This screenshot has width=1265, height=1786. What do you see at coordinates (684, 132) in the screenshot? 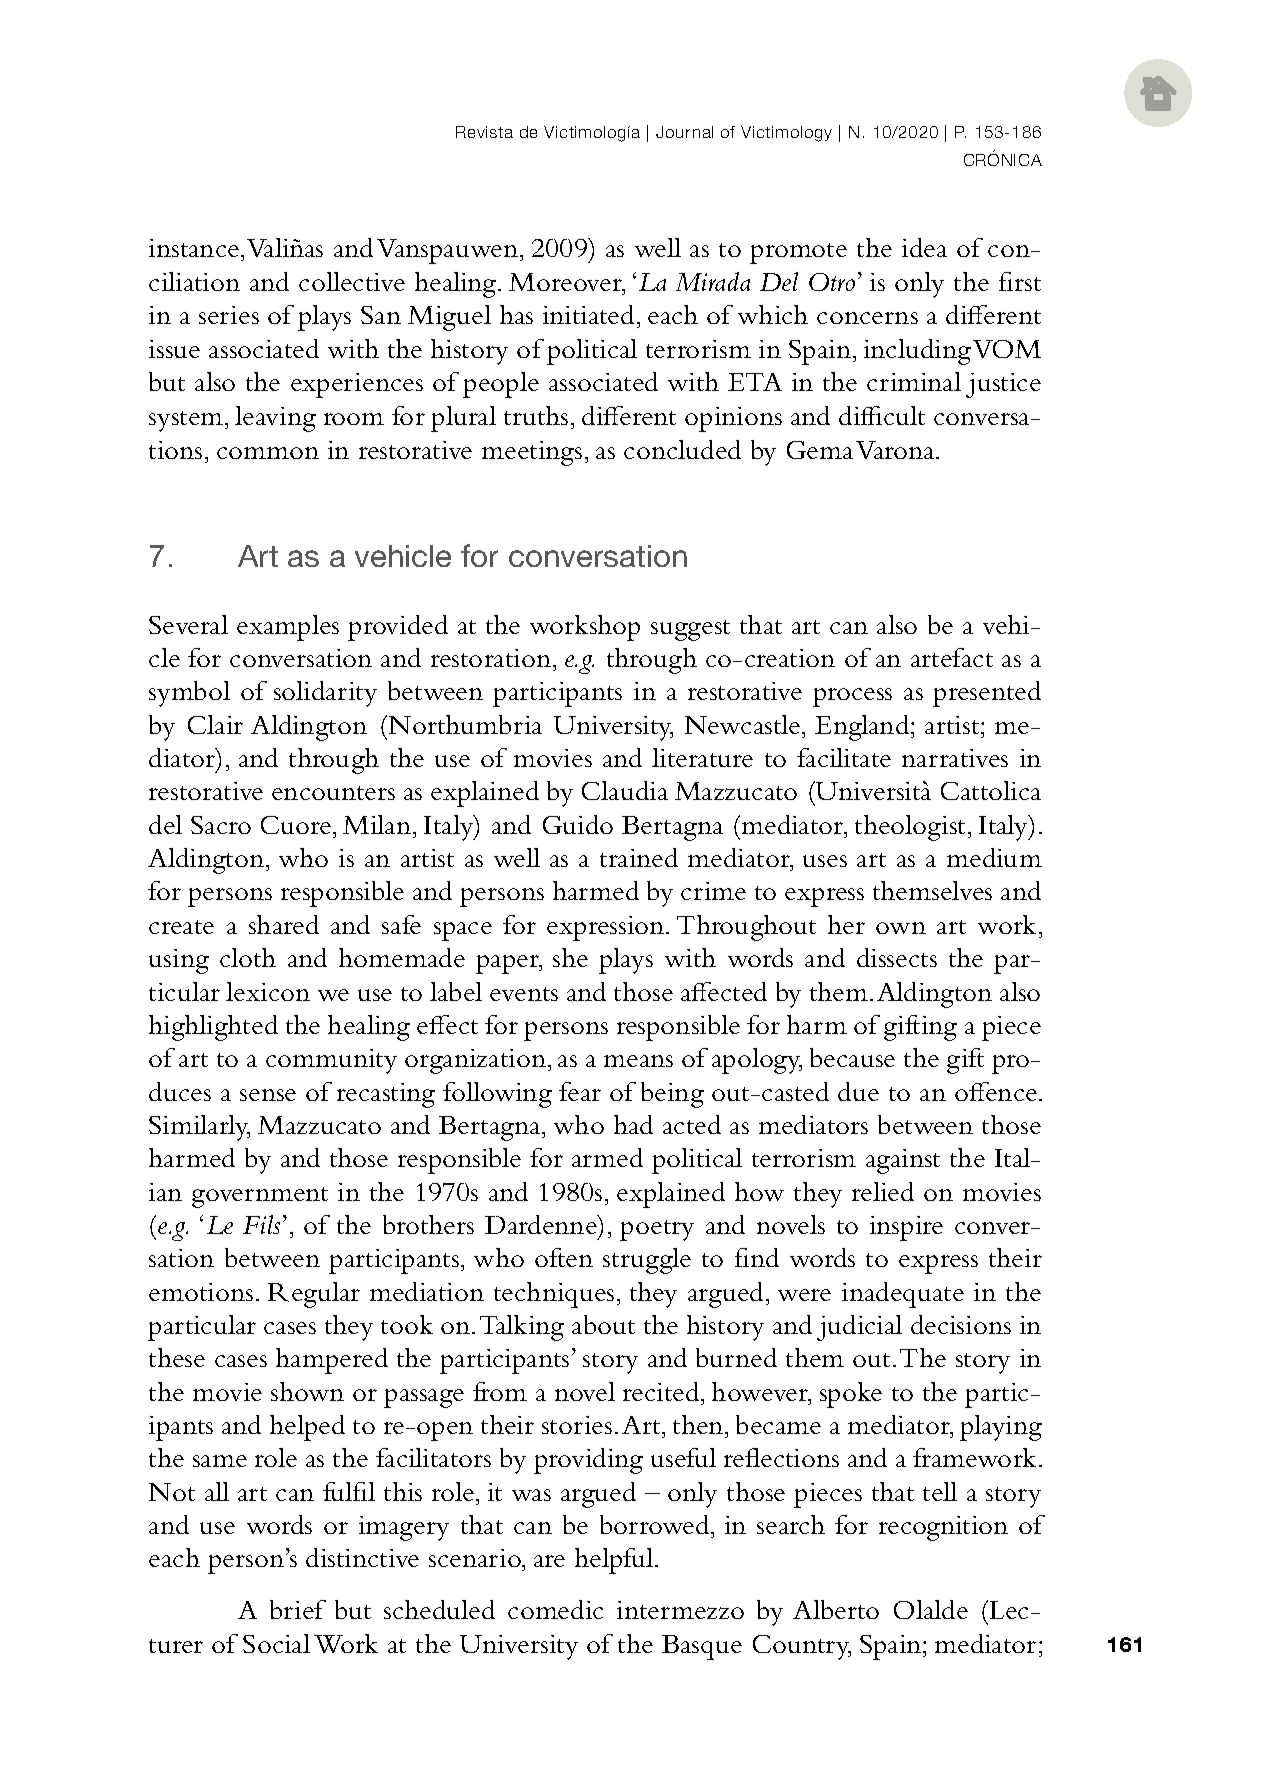
I see `Journal` at bounding box center [684, 132].
